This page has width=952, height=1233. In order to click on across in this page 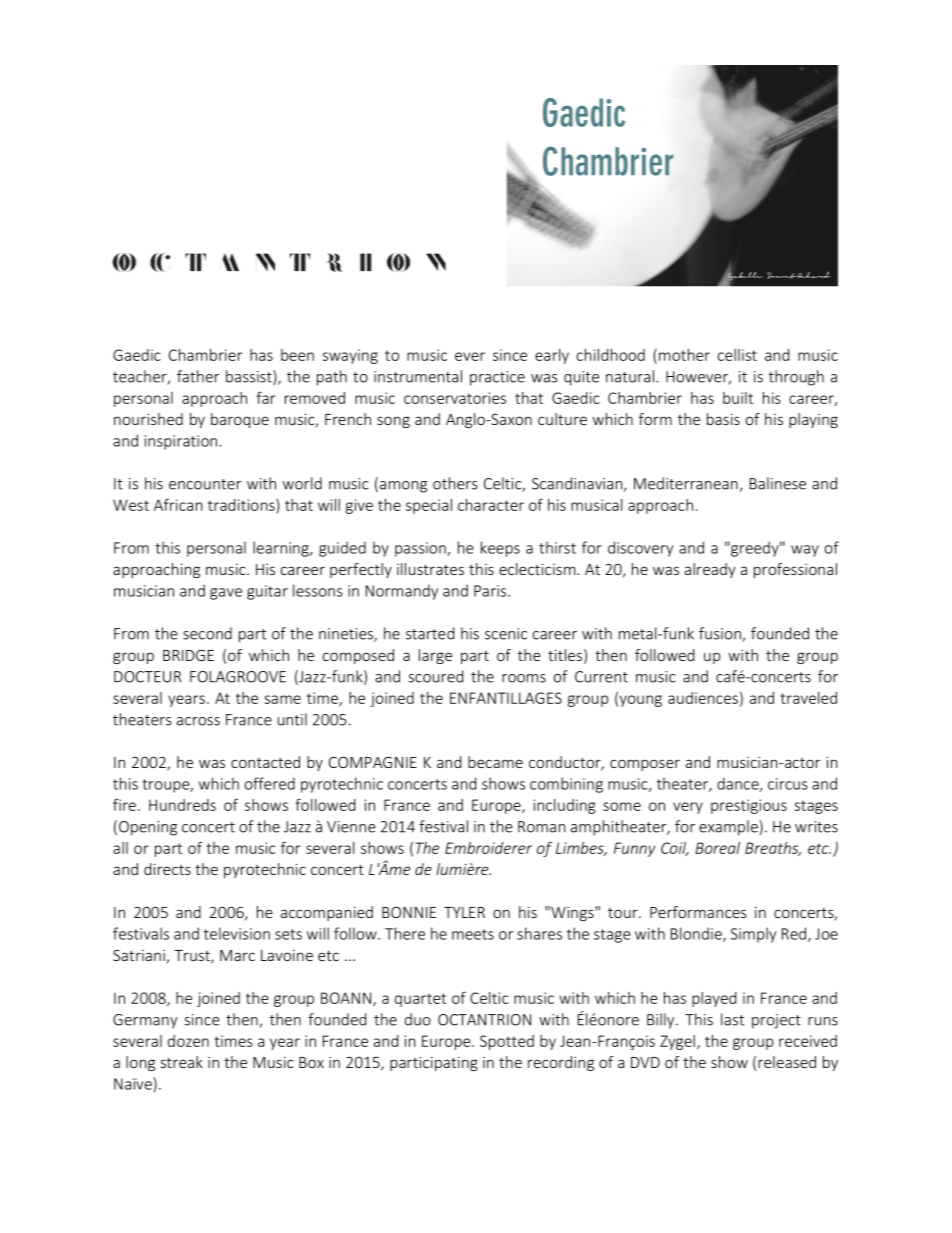, I will do `click(198, 721)`.
